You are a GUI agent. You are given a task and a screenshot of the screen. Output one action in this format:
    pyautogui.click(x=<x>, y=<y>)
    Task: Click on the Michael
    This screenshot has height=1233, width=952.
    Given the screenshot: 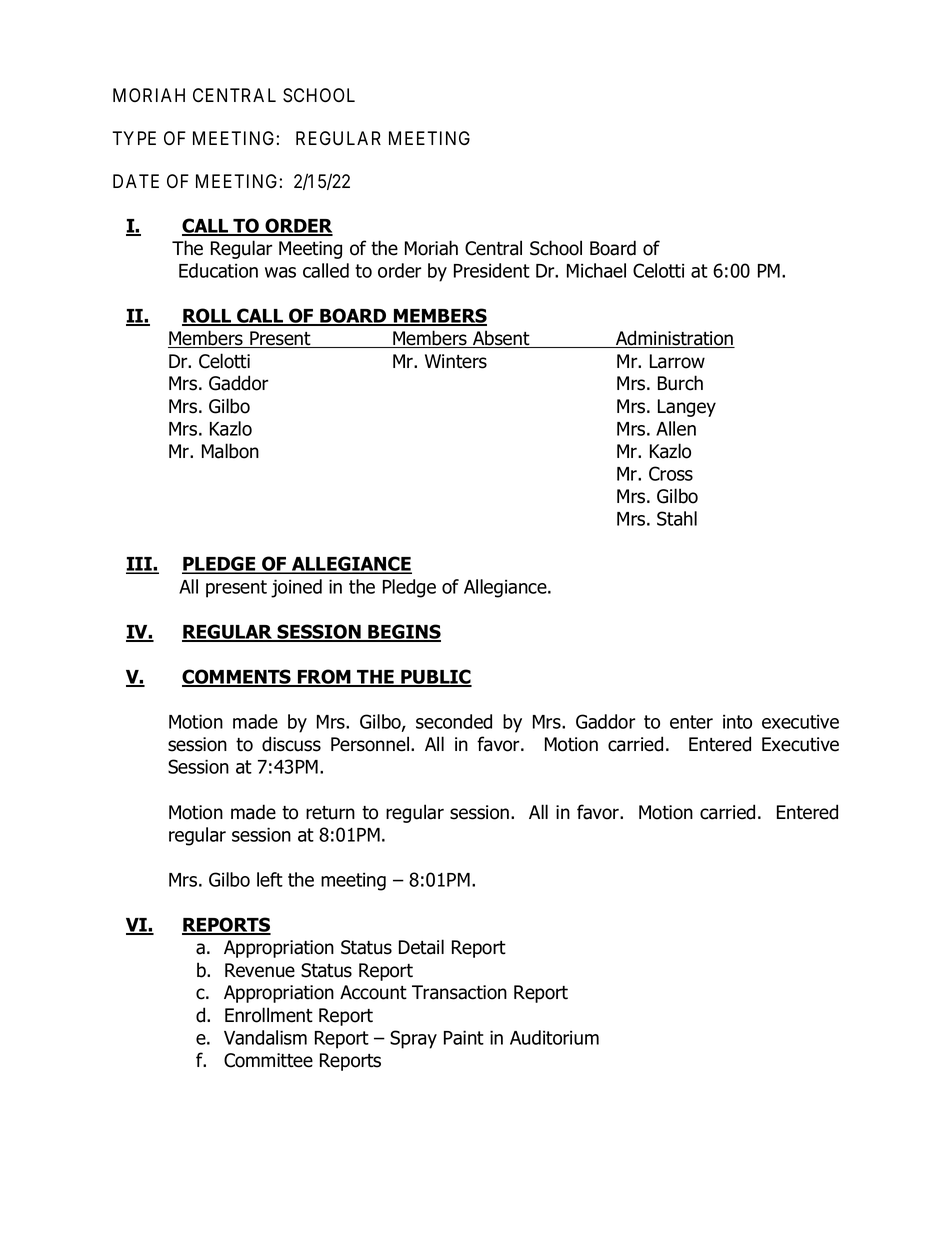 What is the action you would take?
    pyautogui.click(x=596, y=270)
